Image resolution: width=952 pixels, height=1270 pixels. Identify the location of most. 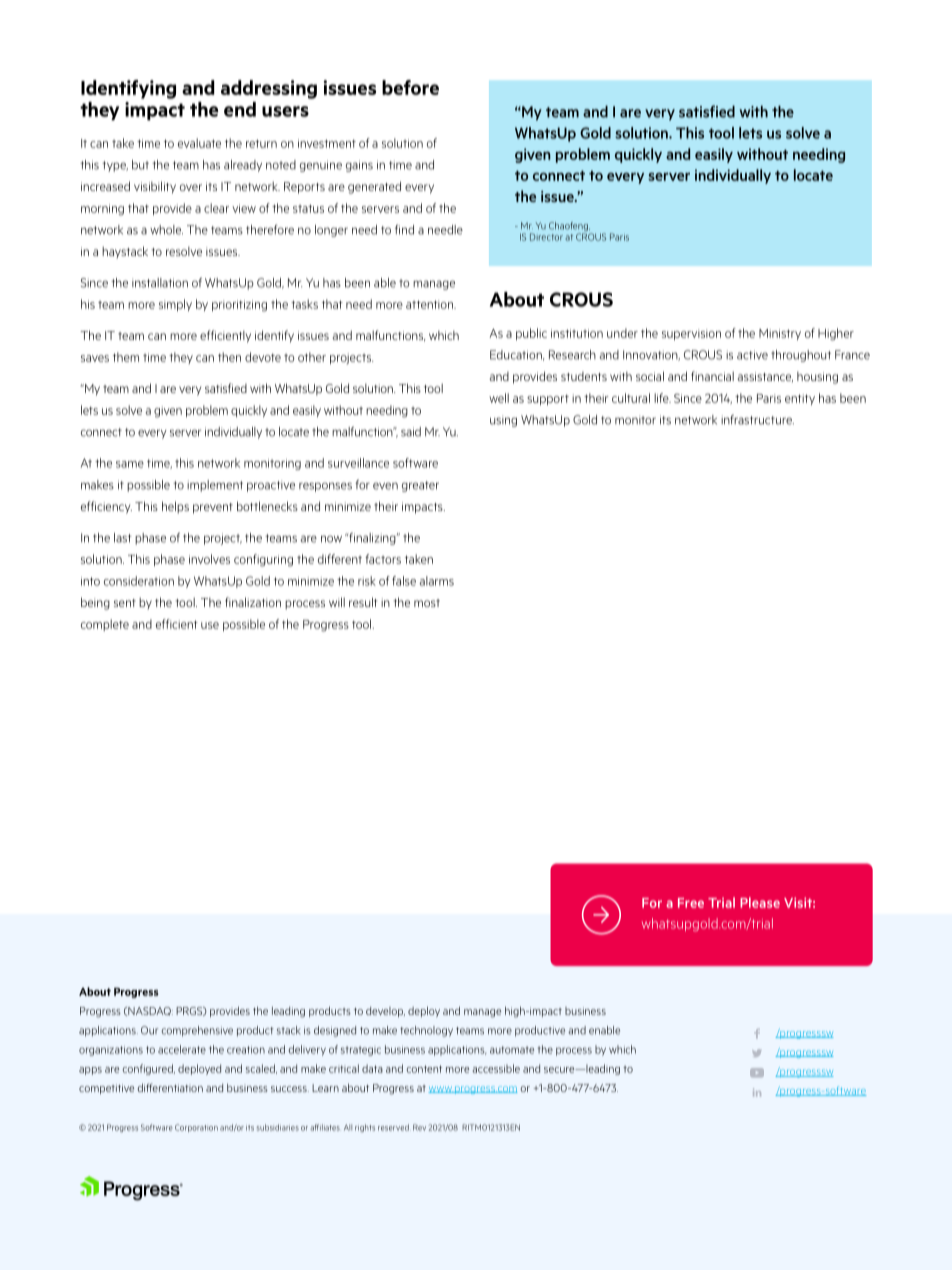
(427, 603).
